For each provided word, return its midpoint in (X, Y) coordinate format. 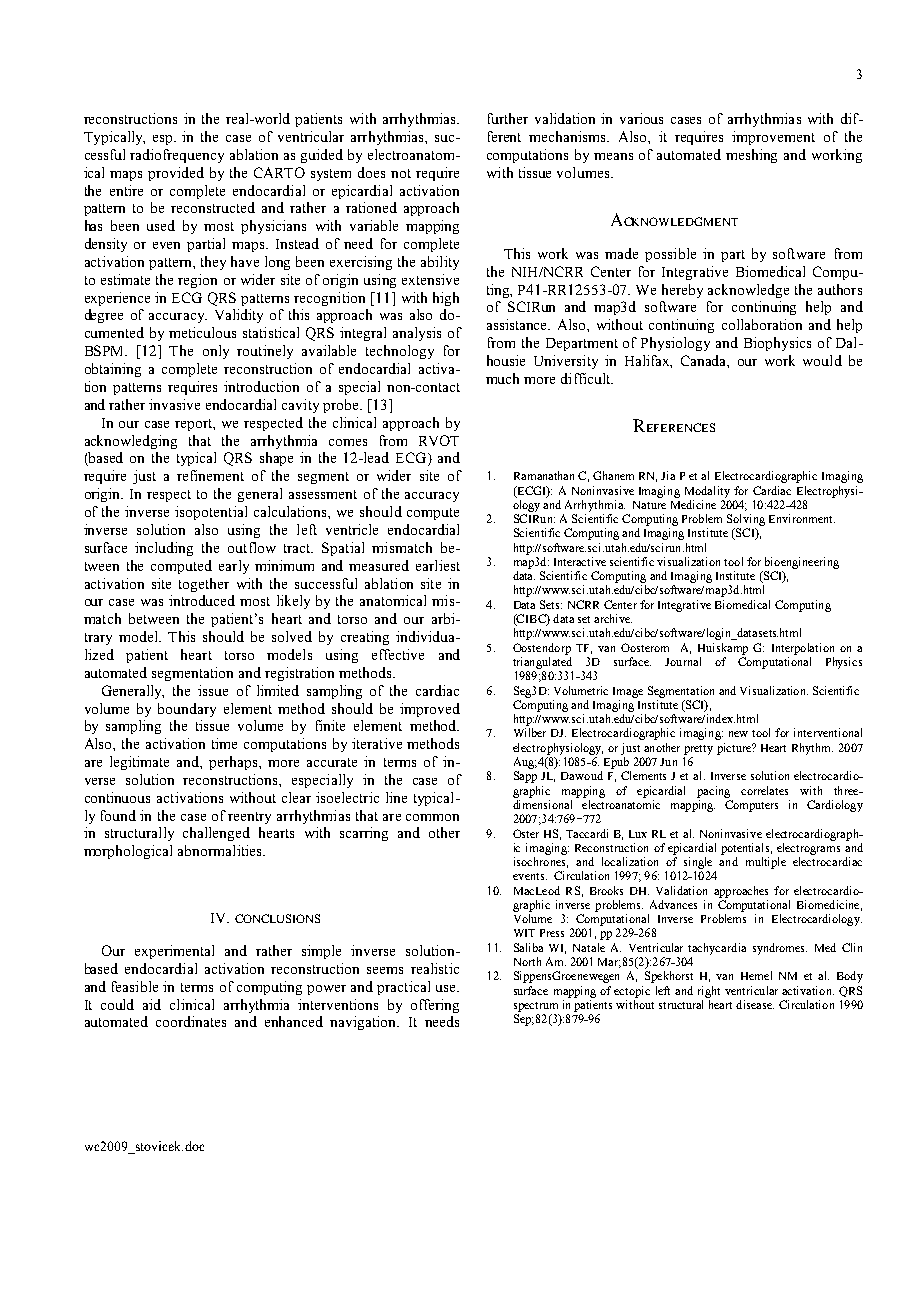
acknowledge (748, 291)
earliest (438, 565)
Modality (707, 492)
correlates (764, 790)
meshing (751, 156)
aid (152, 1004)
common (432, 817)
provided (176, 174)
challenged (216, 834)
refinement (210, 475)
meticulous (202, 332)
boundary (187, 710)
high (446, 299)
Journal (683, 661)
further (508, 118)
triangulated (542, 663)
